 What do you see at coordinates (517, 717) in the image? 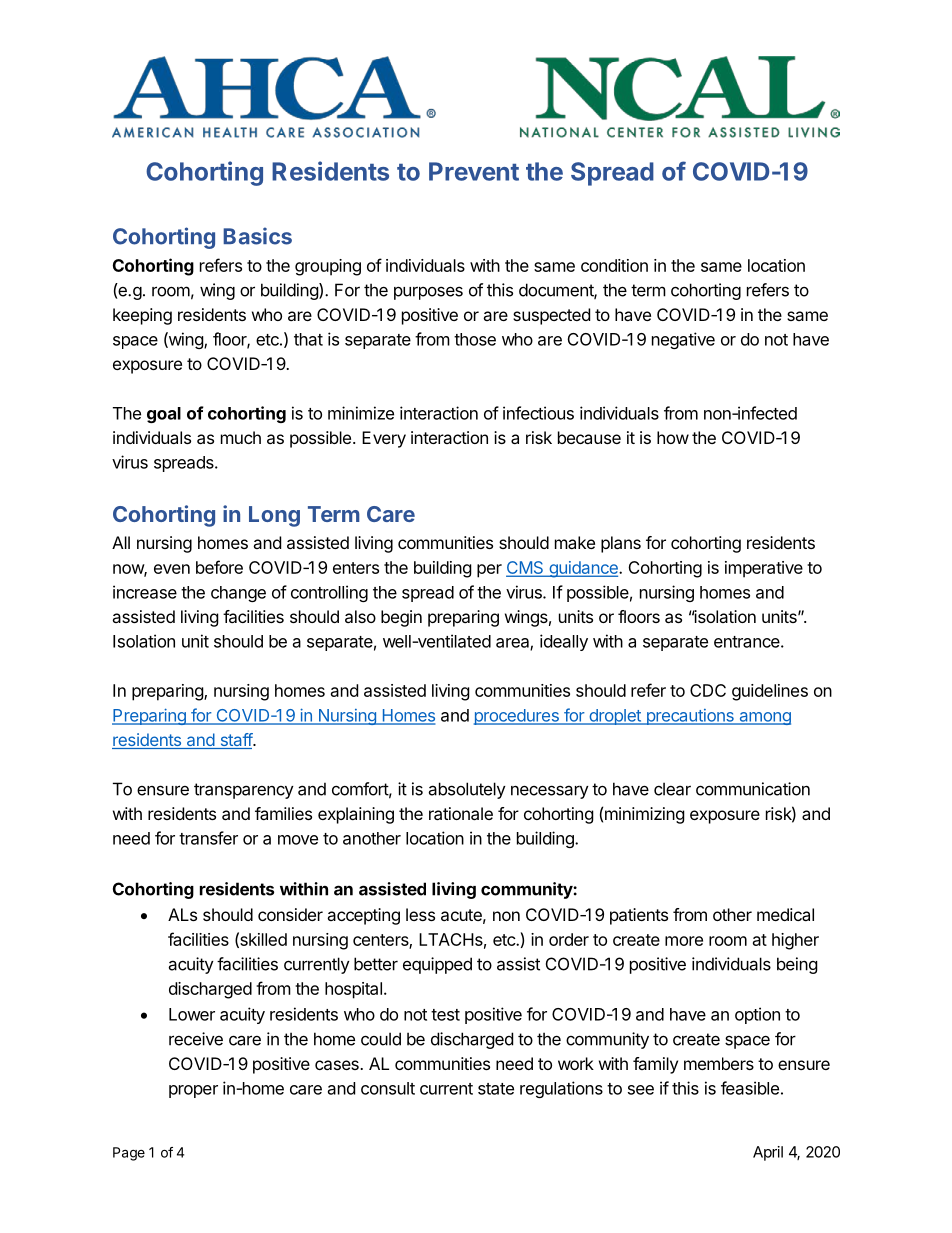
I see `procedures` at bounding box center [517, 717].
